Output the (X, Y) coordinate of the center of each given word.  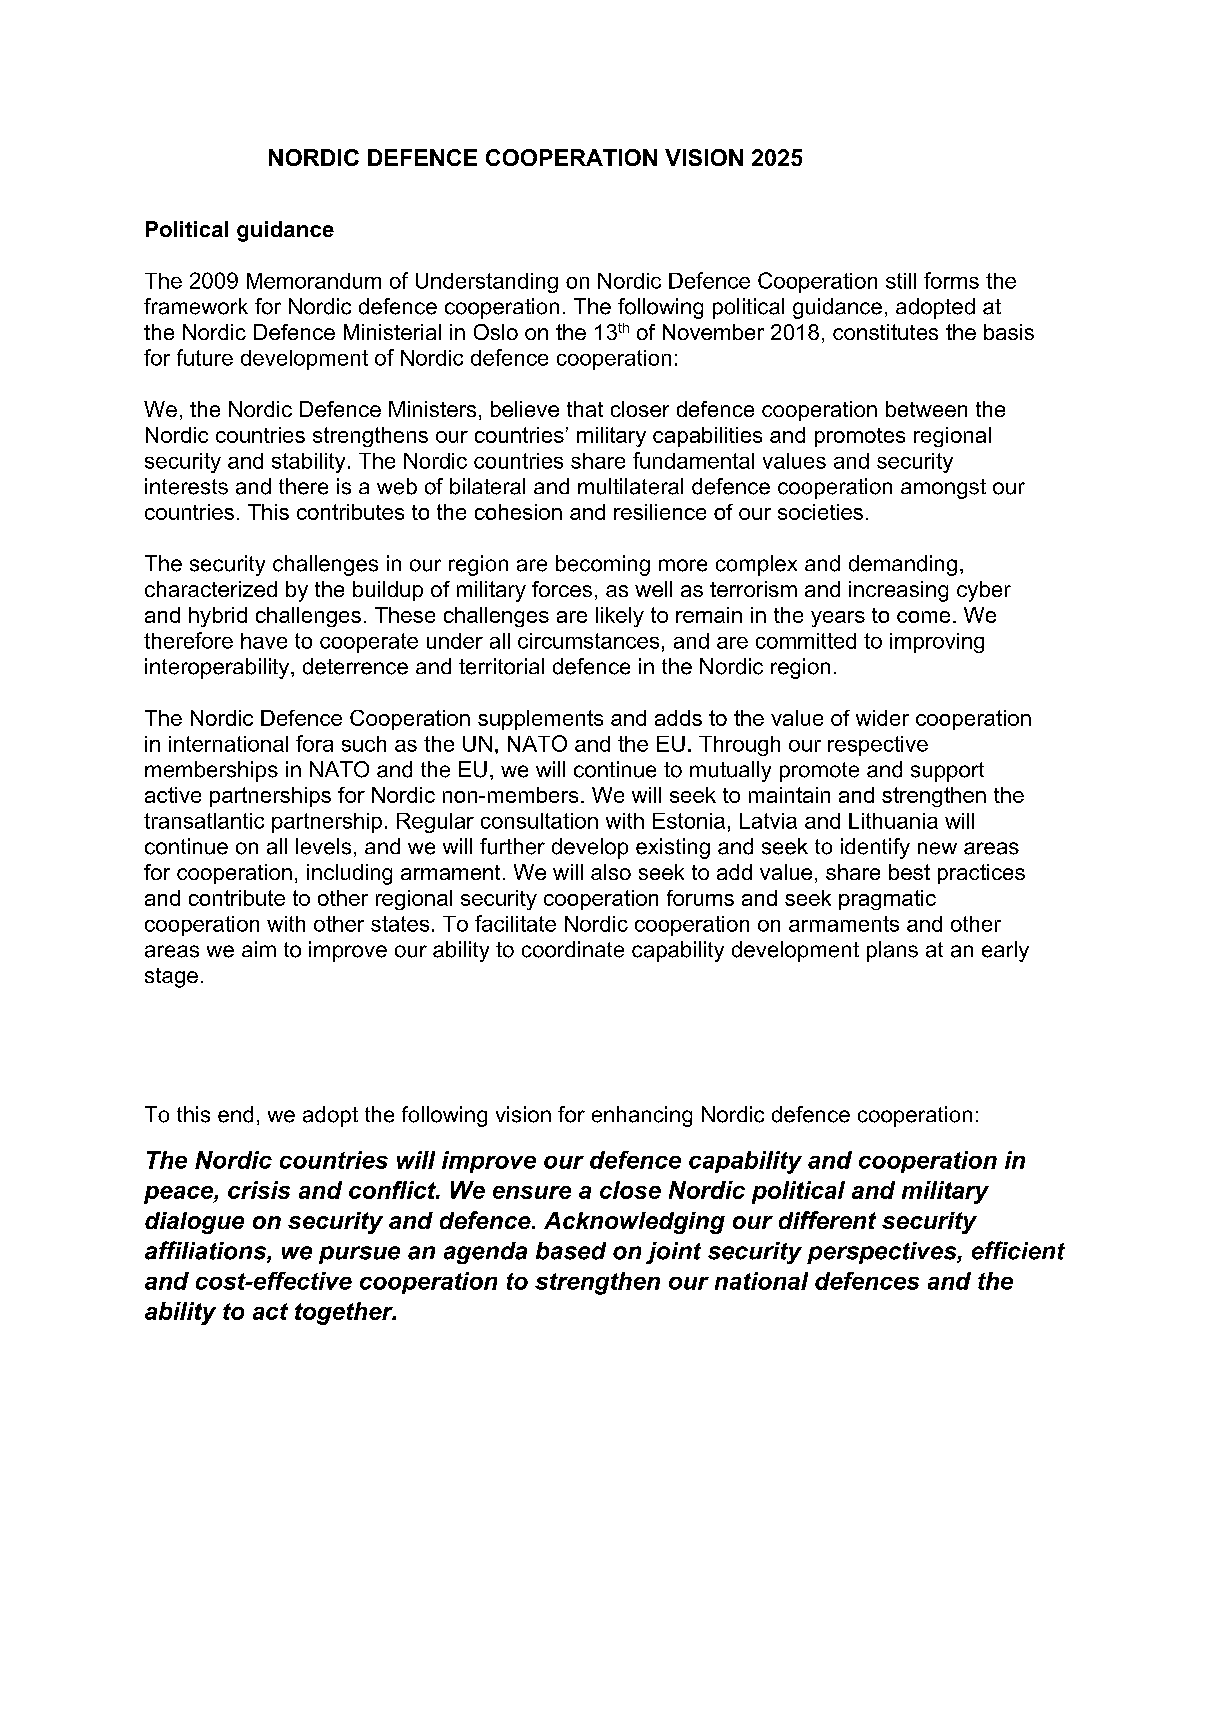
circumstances (588, 641)
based (571, 1251)
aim (259, 949)
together (345, 1313)
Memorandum (314, 281)
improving (937, 643)
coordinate (573, 949)
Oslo (496, 332)
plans (892, 951)
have (264, 641)
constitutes (885, 332)
